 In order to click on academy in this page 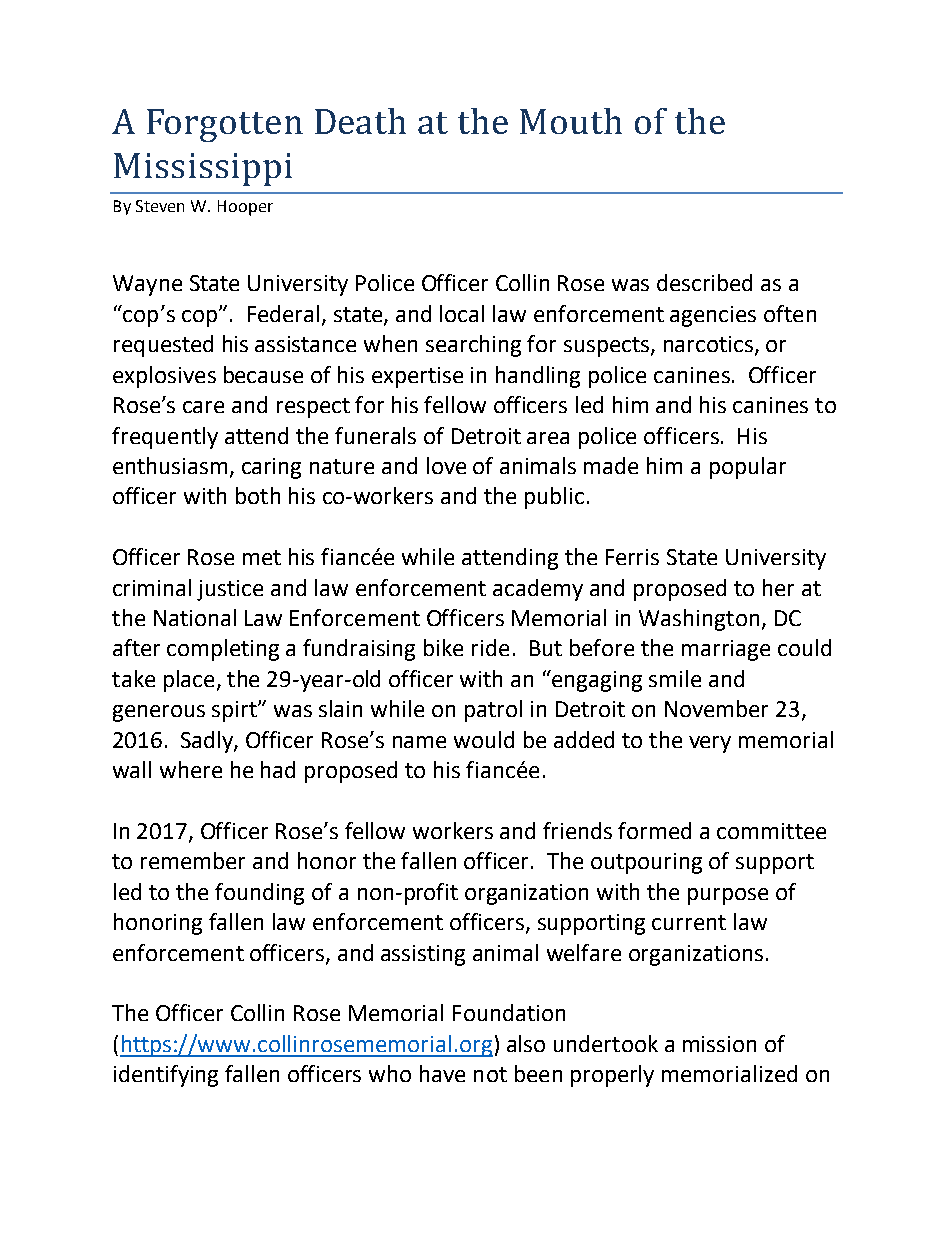, I will do `click(538, 590)`.
